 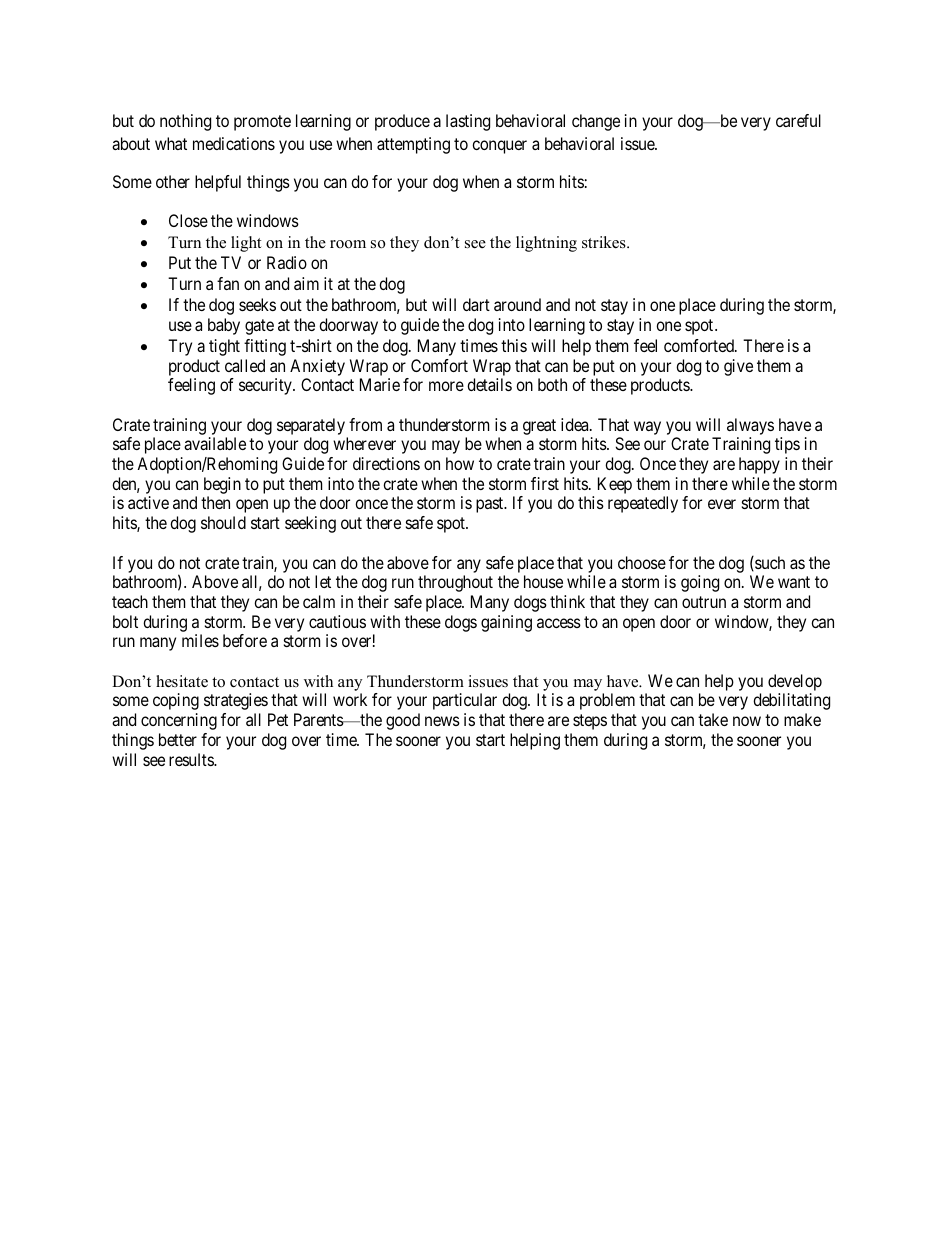 What do you see at coordinates (506, 623) in the screenshot?
I see `gaining` at bounding box center [506, 623].
